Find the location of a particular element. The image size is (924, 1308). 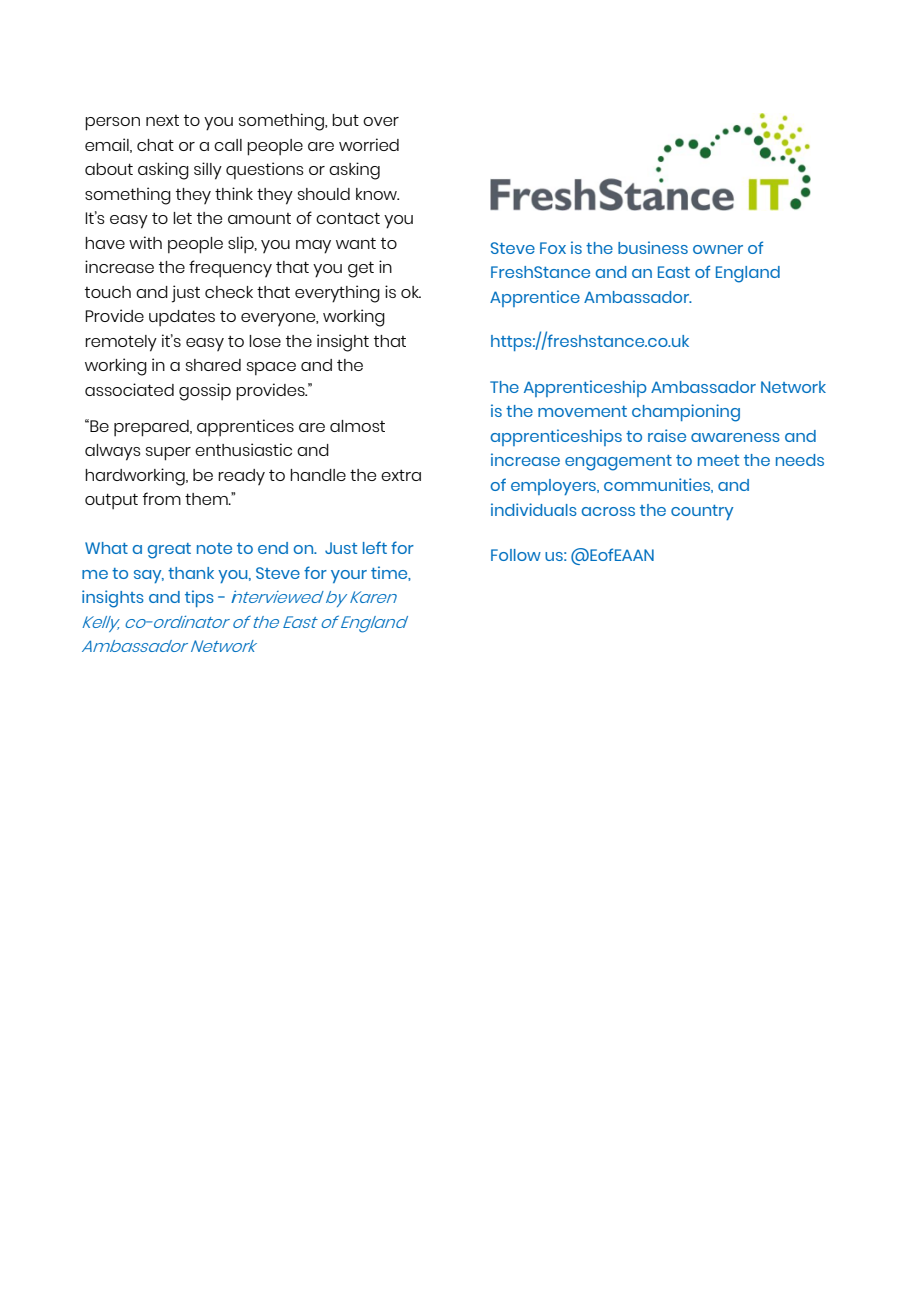

prepared is located at coordinates (152, 428).
